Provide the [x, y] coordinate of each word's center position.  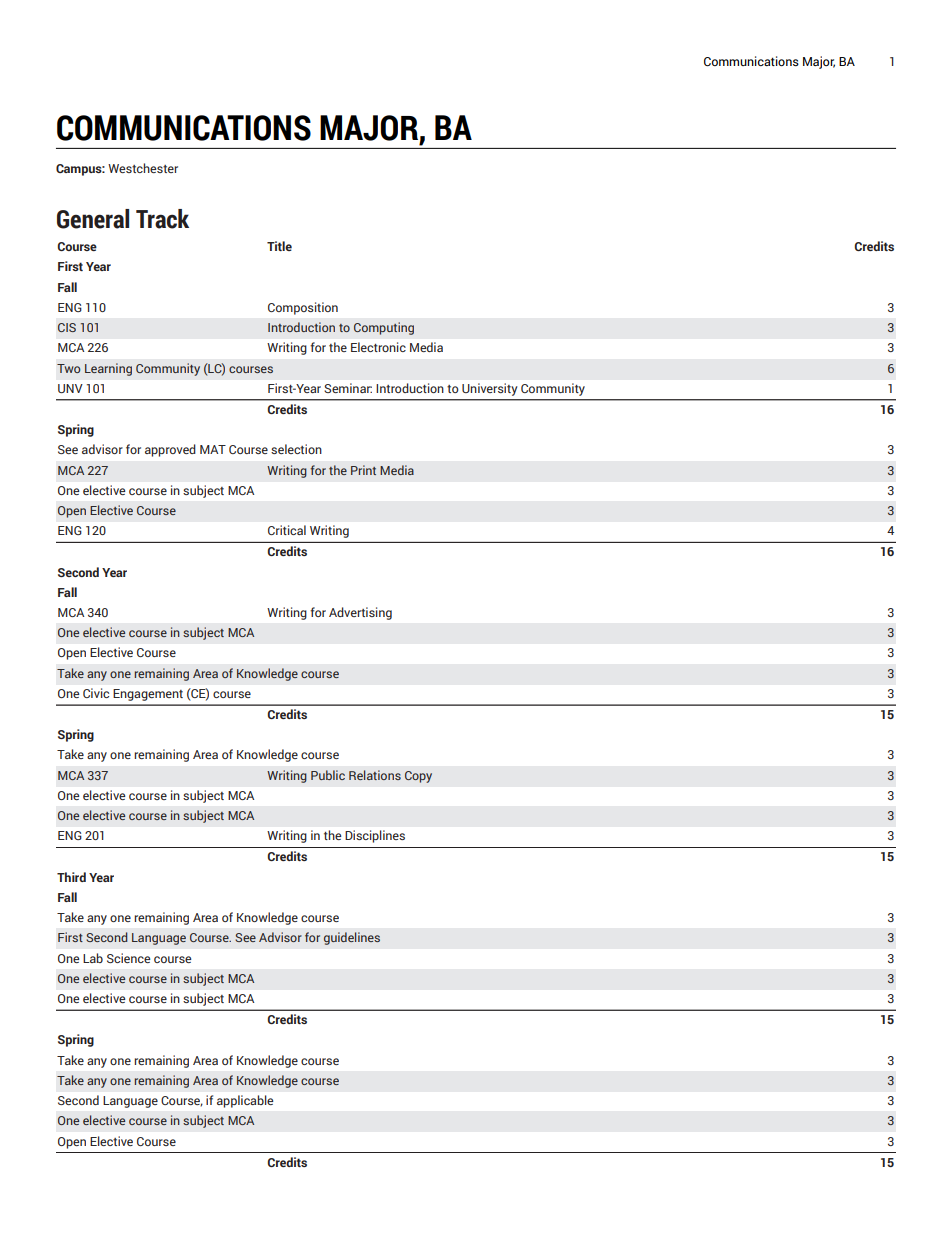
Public [328, 775]
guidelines [352, 938]
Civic [96, 693]
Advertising [360, 613]
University [489, 389]
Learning [108, 369]
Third [71, 877]
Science [128, 958]
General [93, 219]
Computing [384, 328]
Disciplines [375, 836]
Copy [418, 777]
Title [279, 246]
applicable [245, 1101]
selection [296, 449]
